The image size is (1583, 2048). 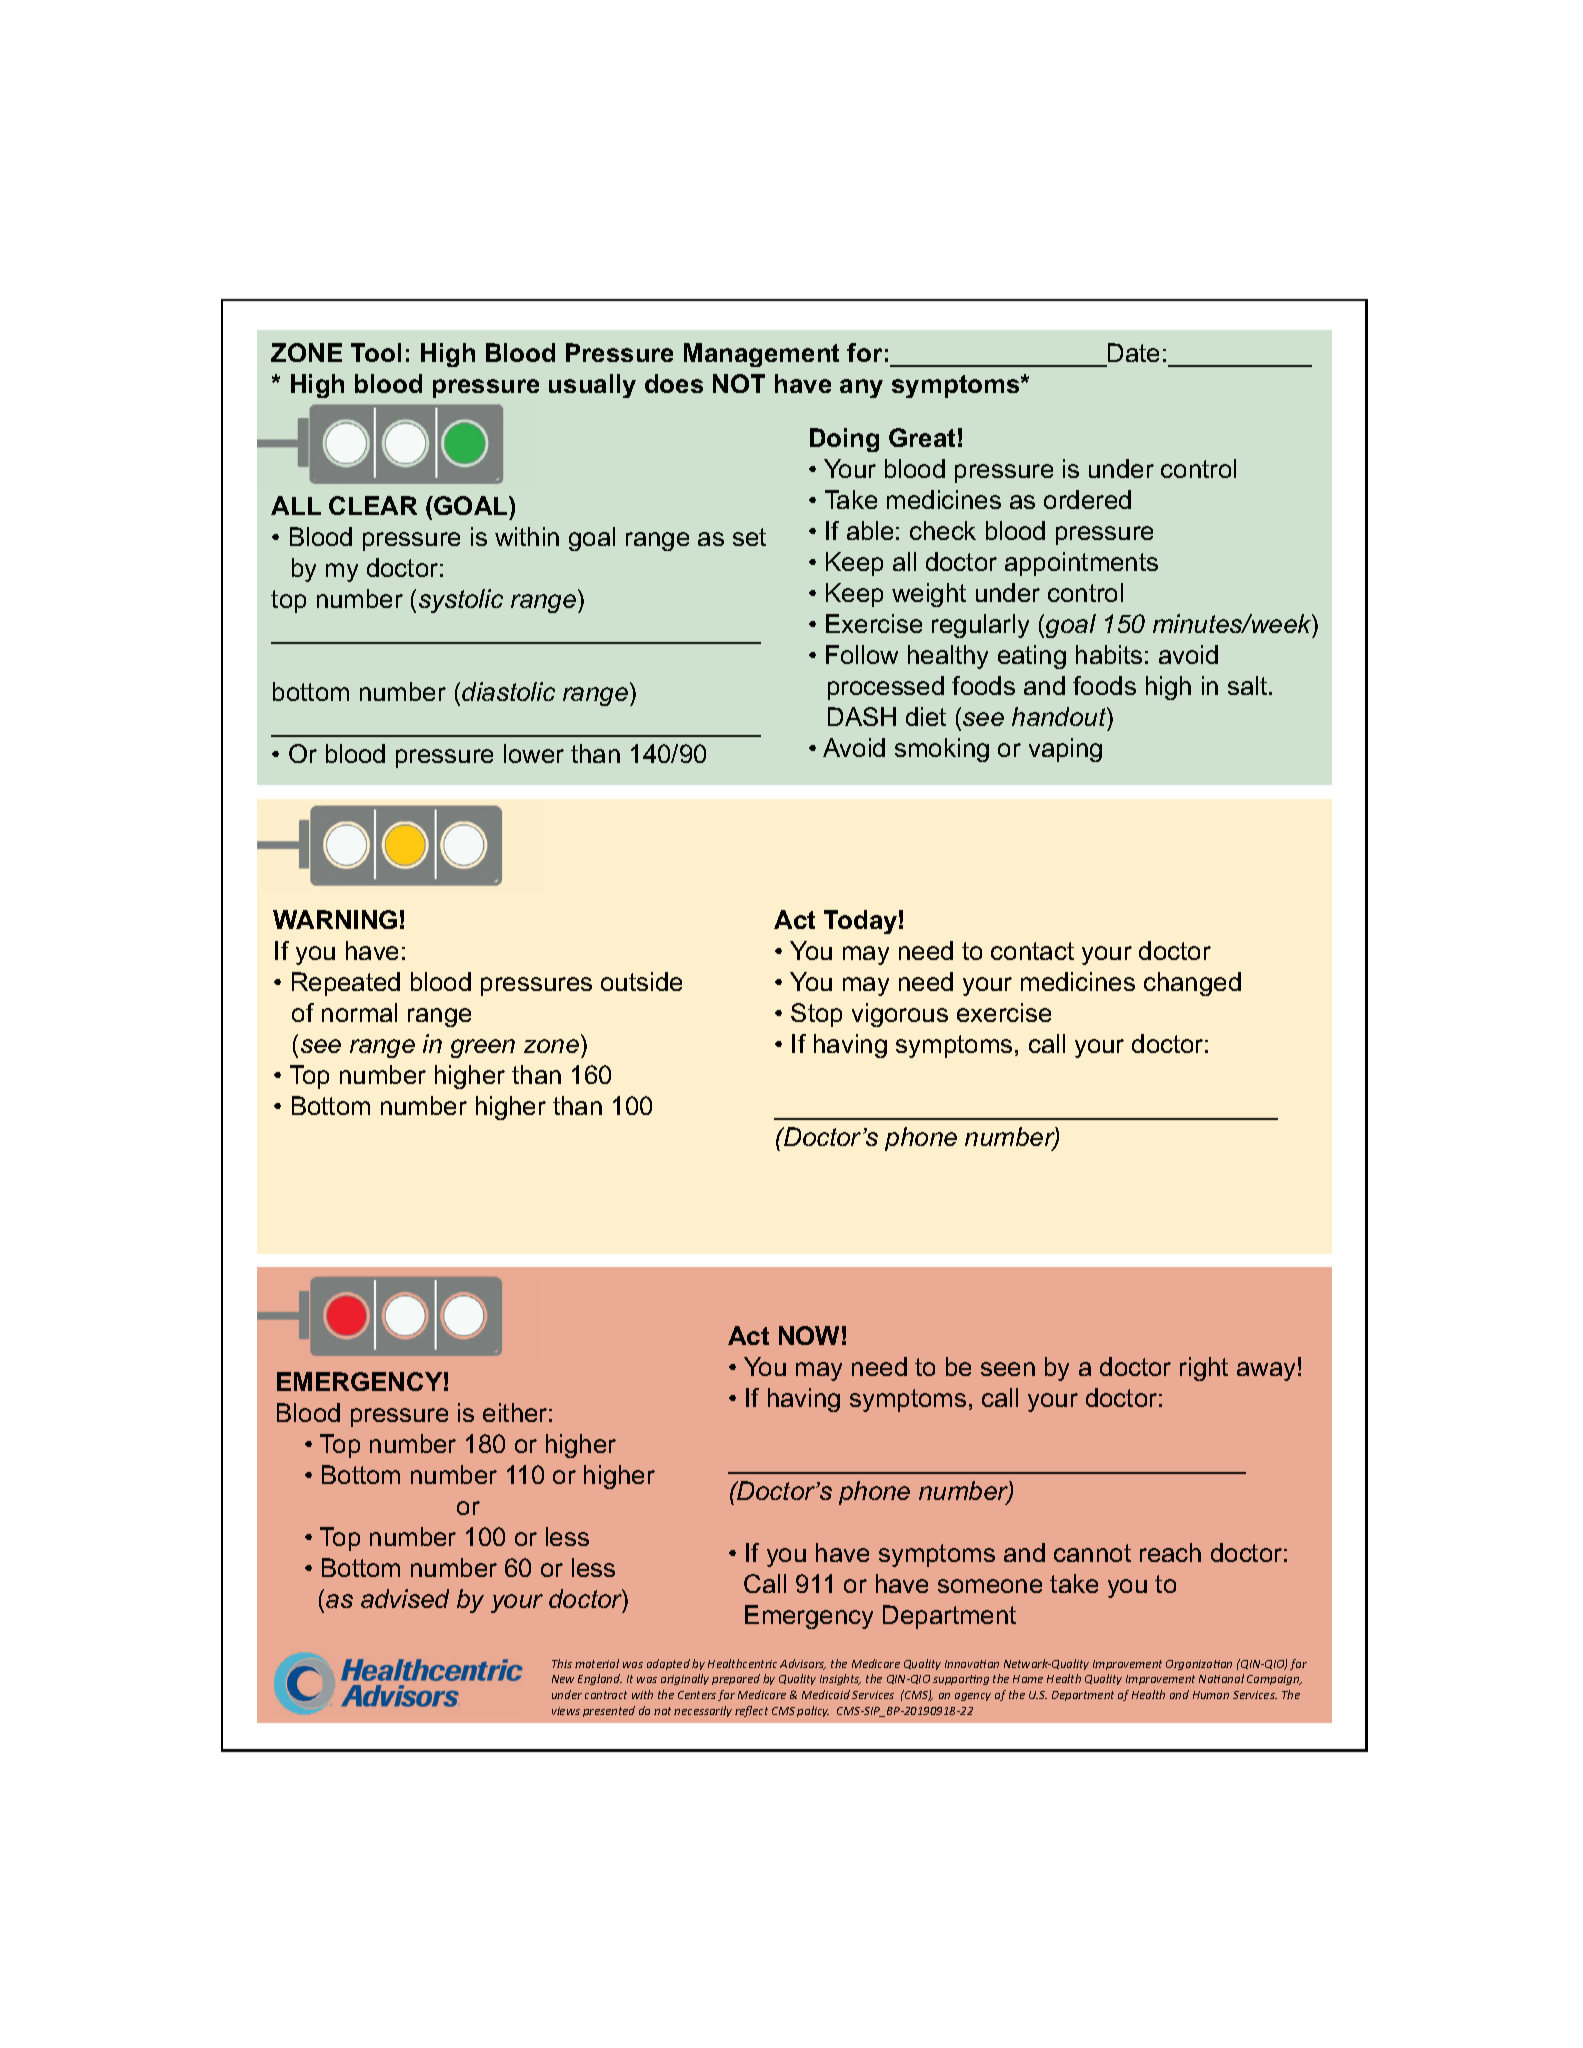 I want to click on ordered, so click(x=1087, y=499).
